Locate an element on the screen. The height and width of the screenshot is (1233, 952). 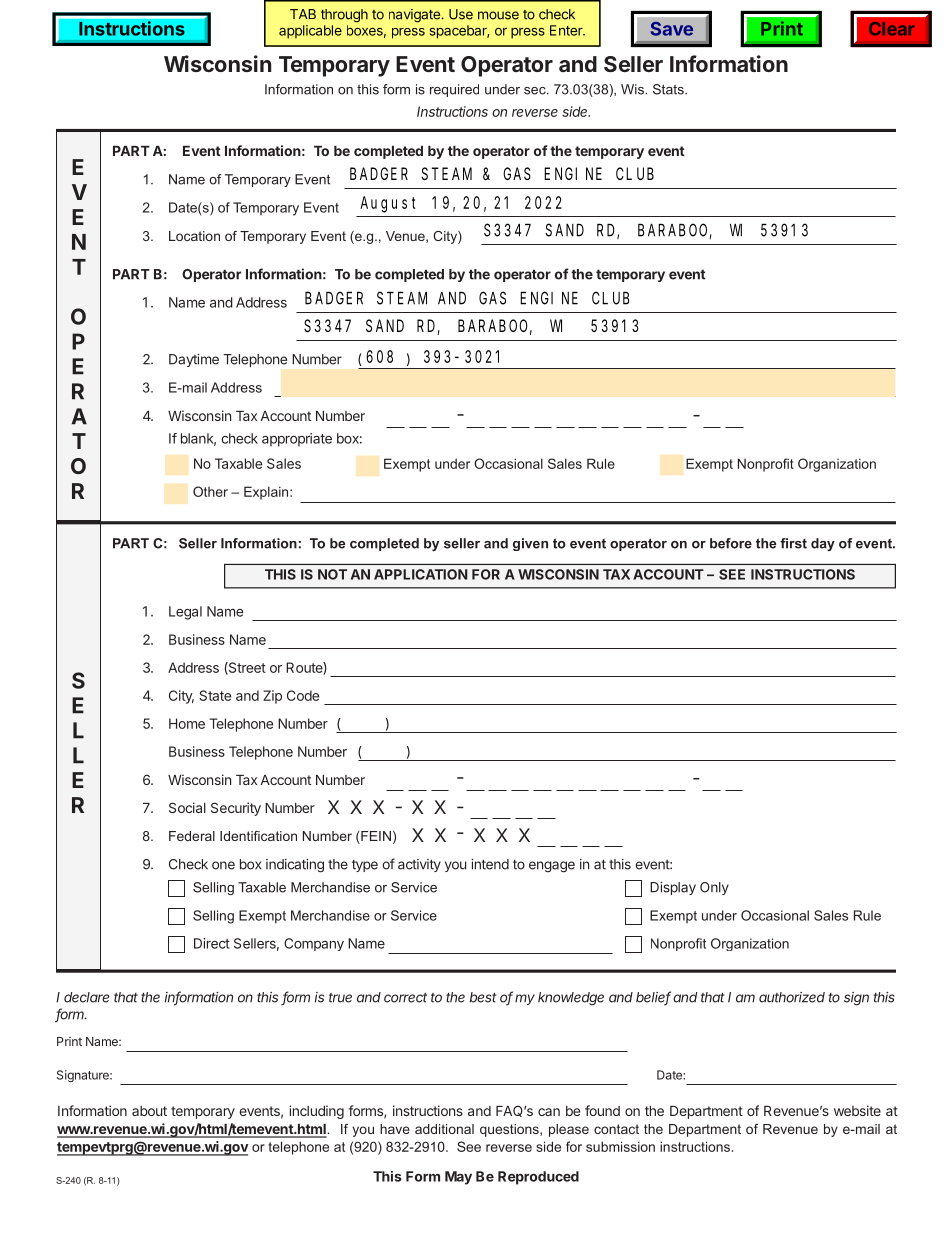
Stats is located at coordinates (669, 89).
